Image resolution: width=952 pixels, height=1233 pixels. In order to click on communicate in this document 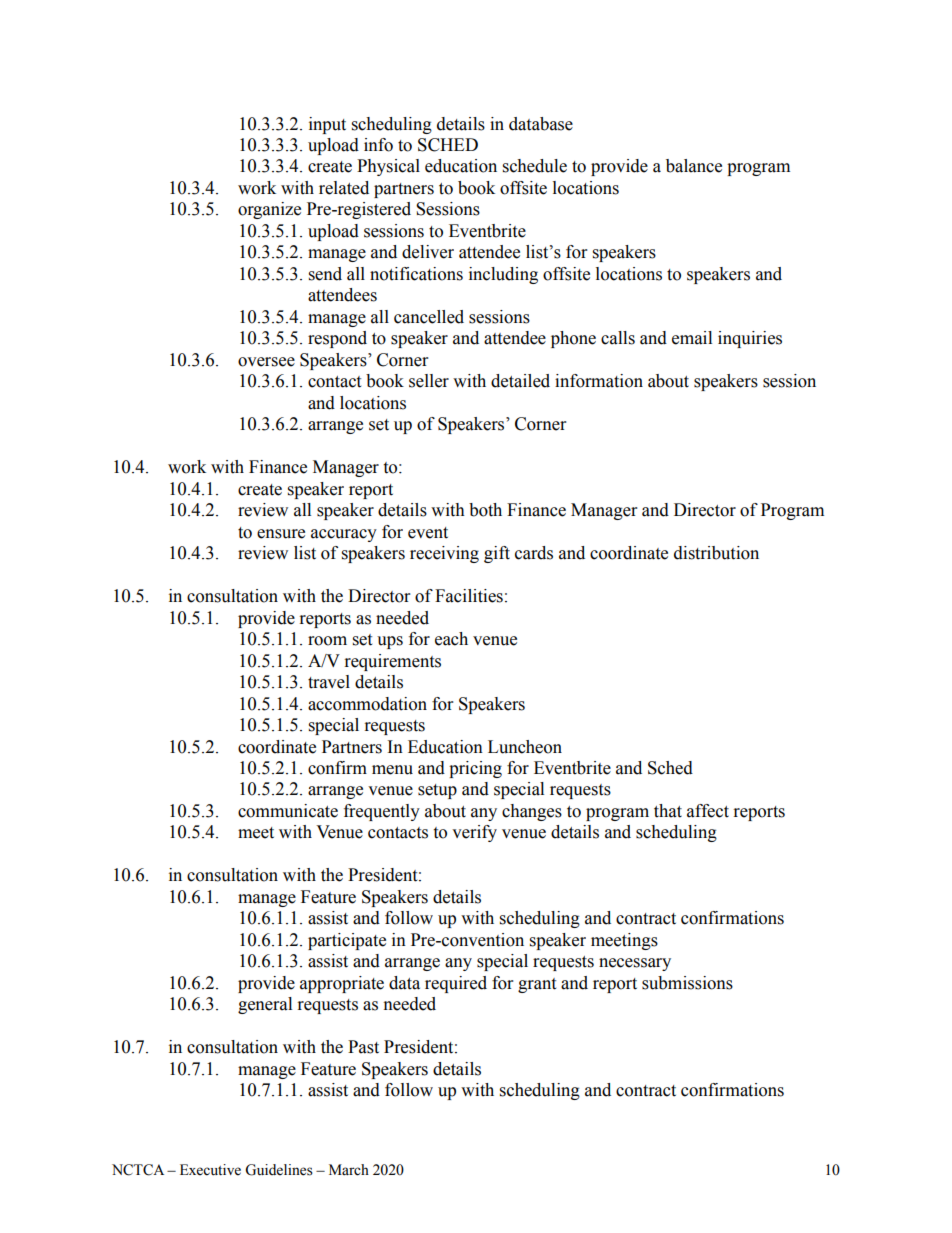, I will do `click(288, 811)`.
